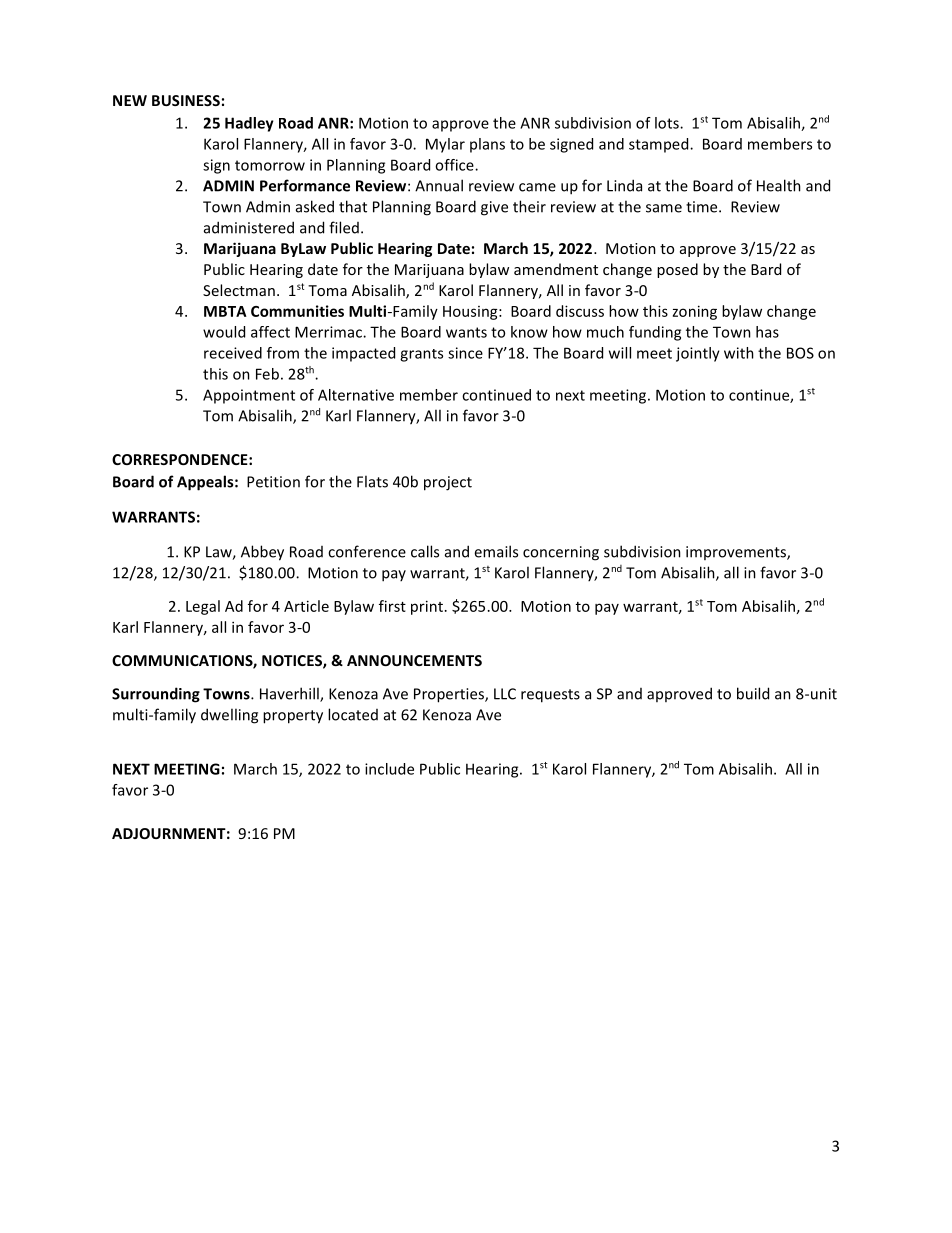  What do you see at coordinates (753, 693) in the image?
I see `build` at bounding box center [753, 693].
